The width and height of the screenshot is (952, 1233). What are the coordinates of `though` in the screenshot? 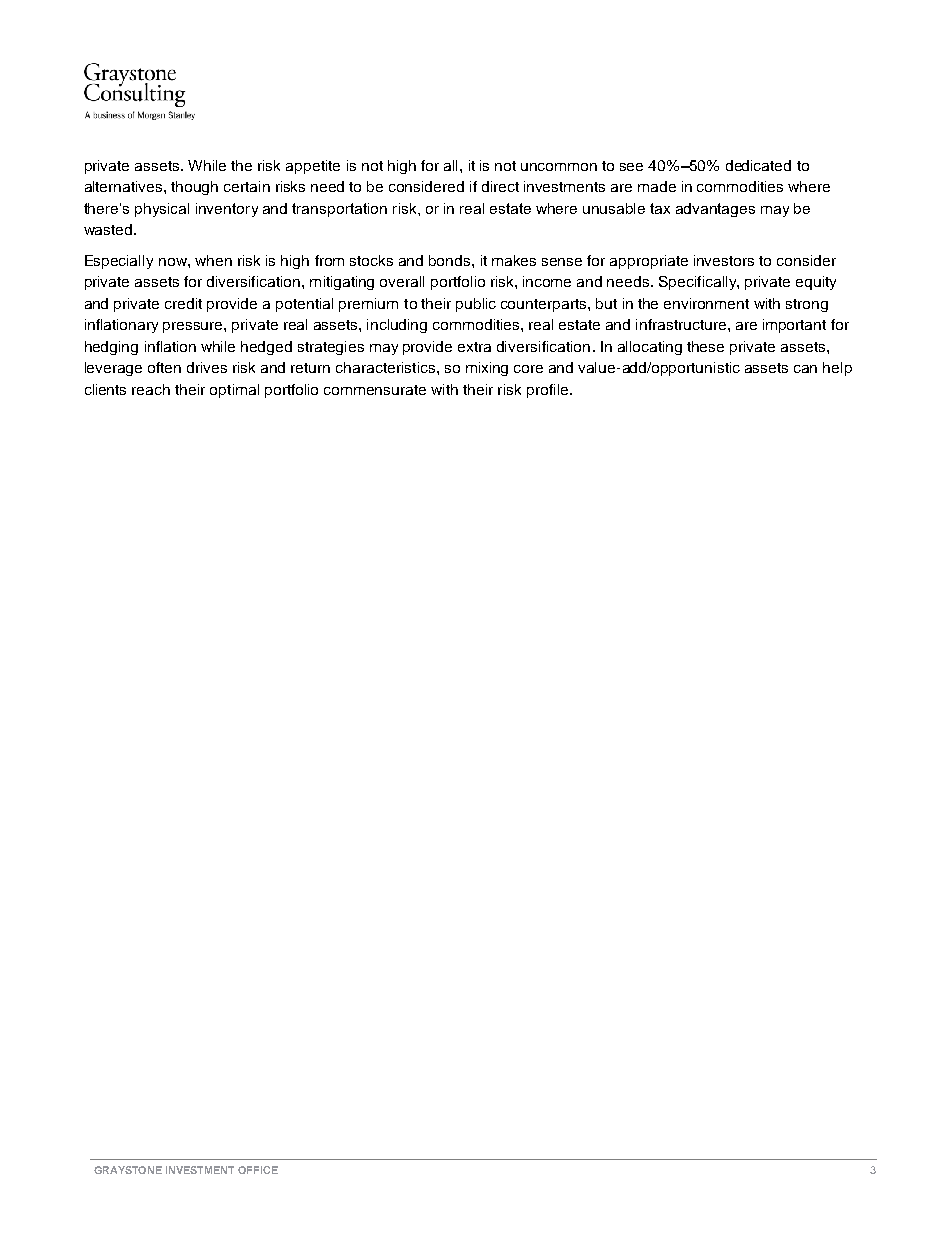 It's located at (194, 188).
